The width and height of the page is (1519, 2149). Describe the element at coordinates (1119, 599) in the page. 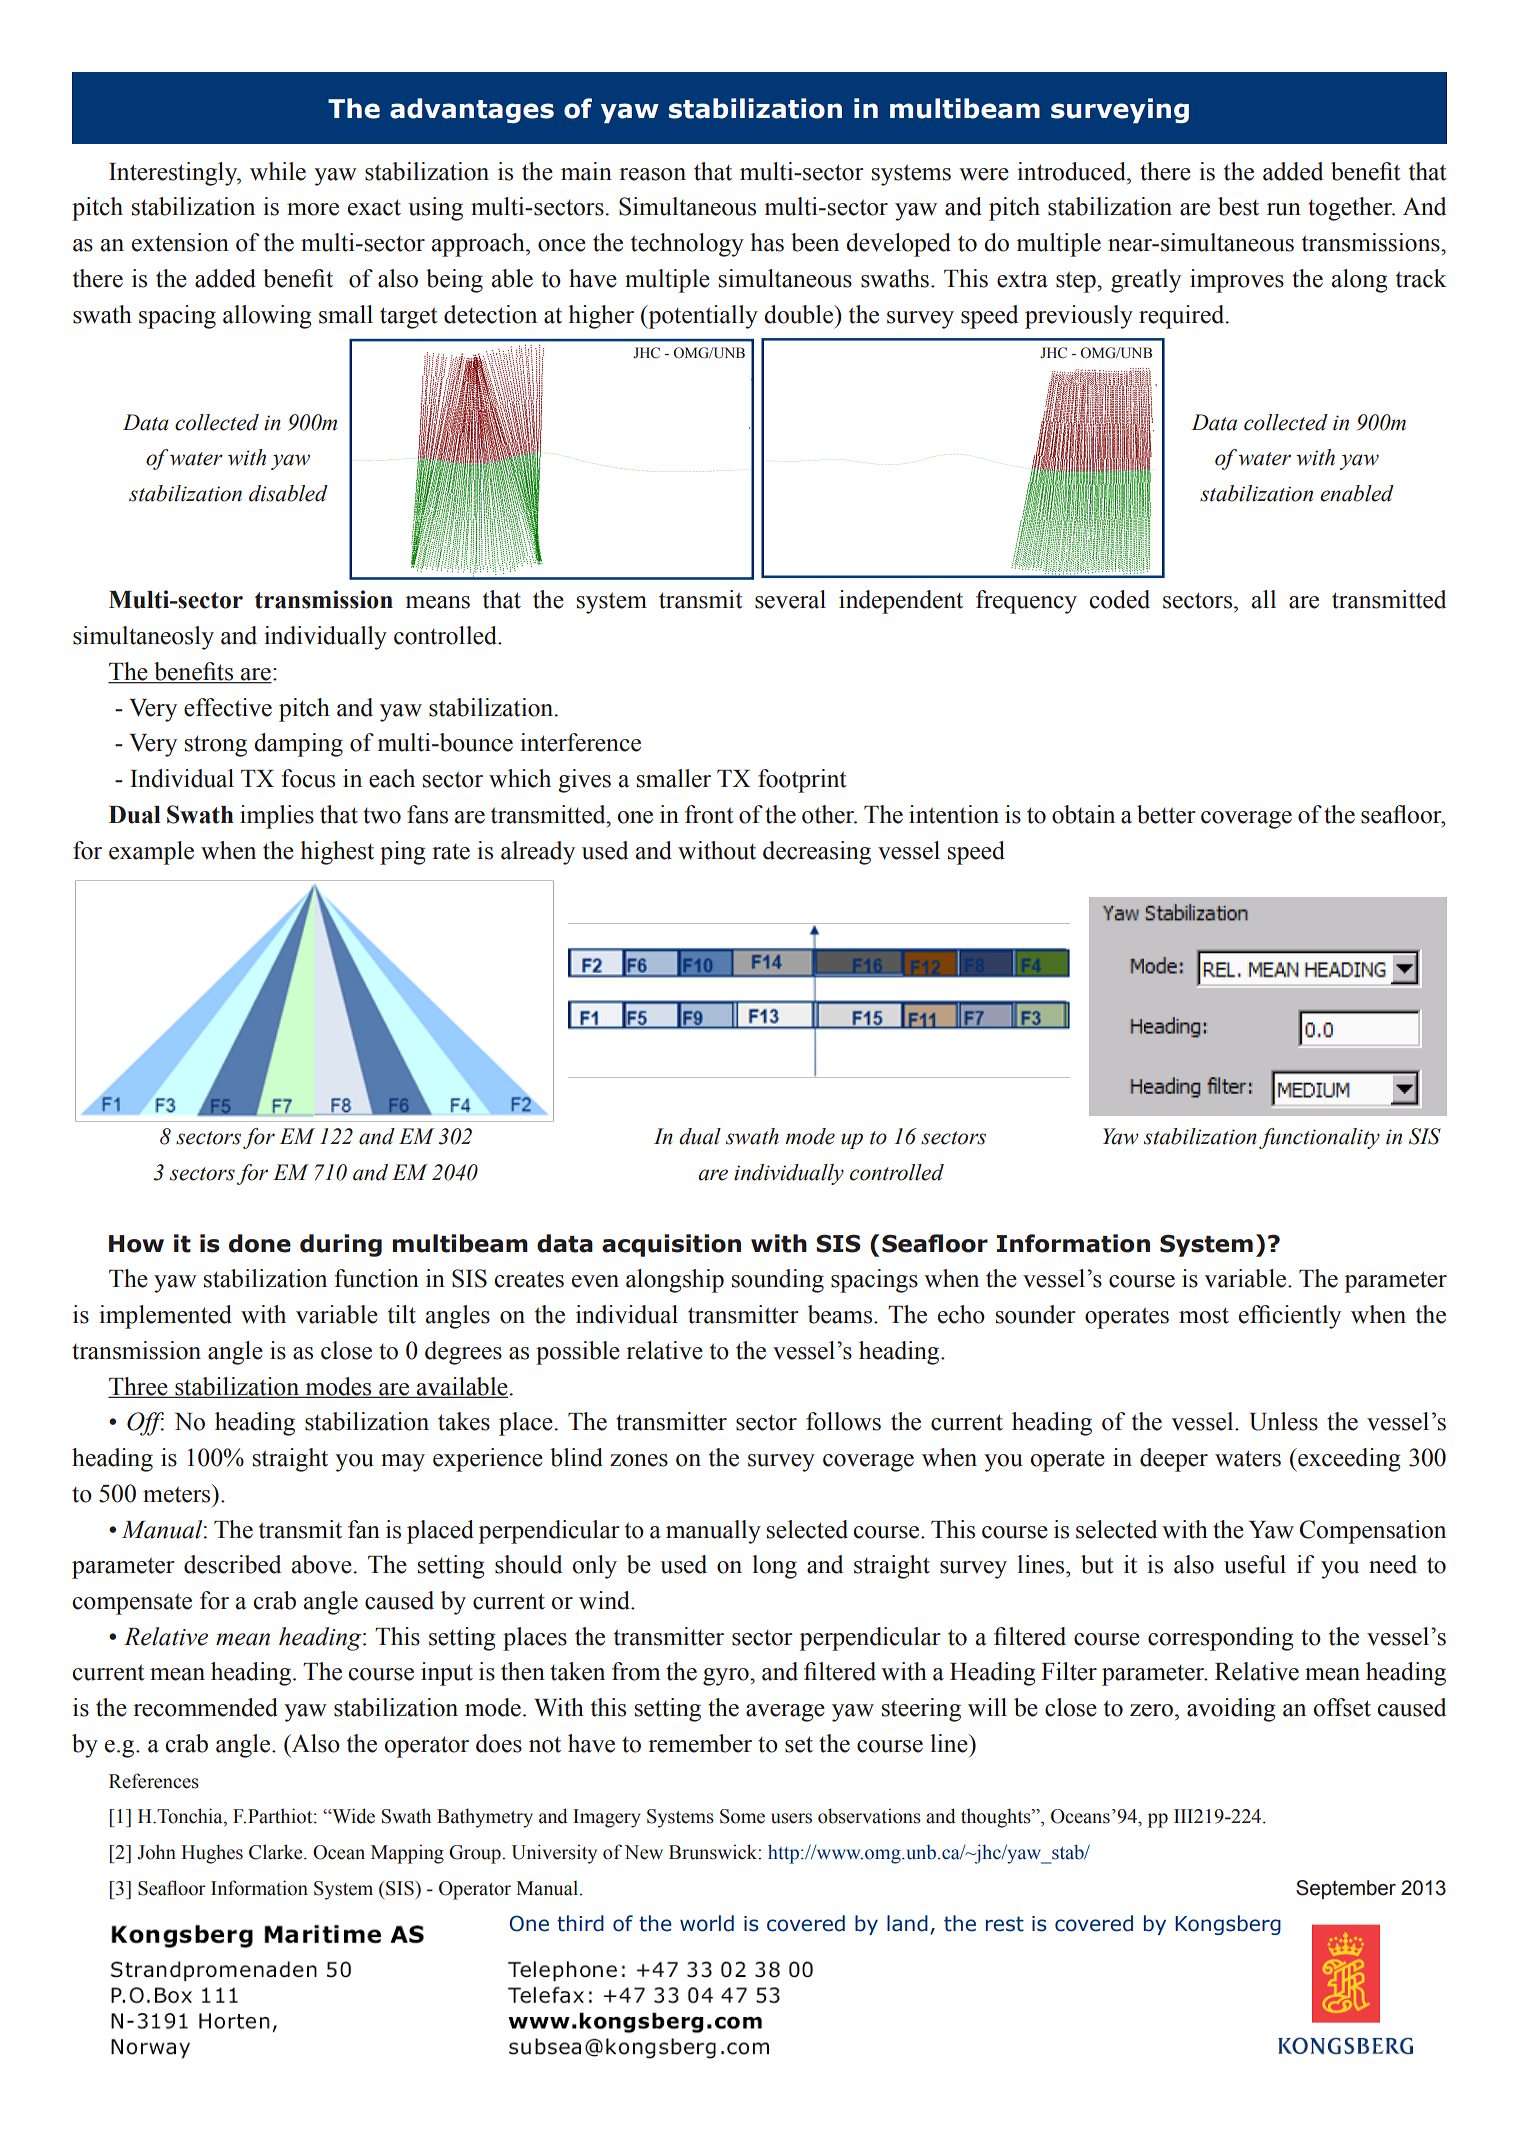

I see `coded` at that location.
